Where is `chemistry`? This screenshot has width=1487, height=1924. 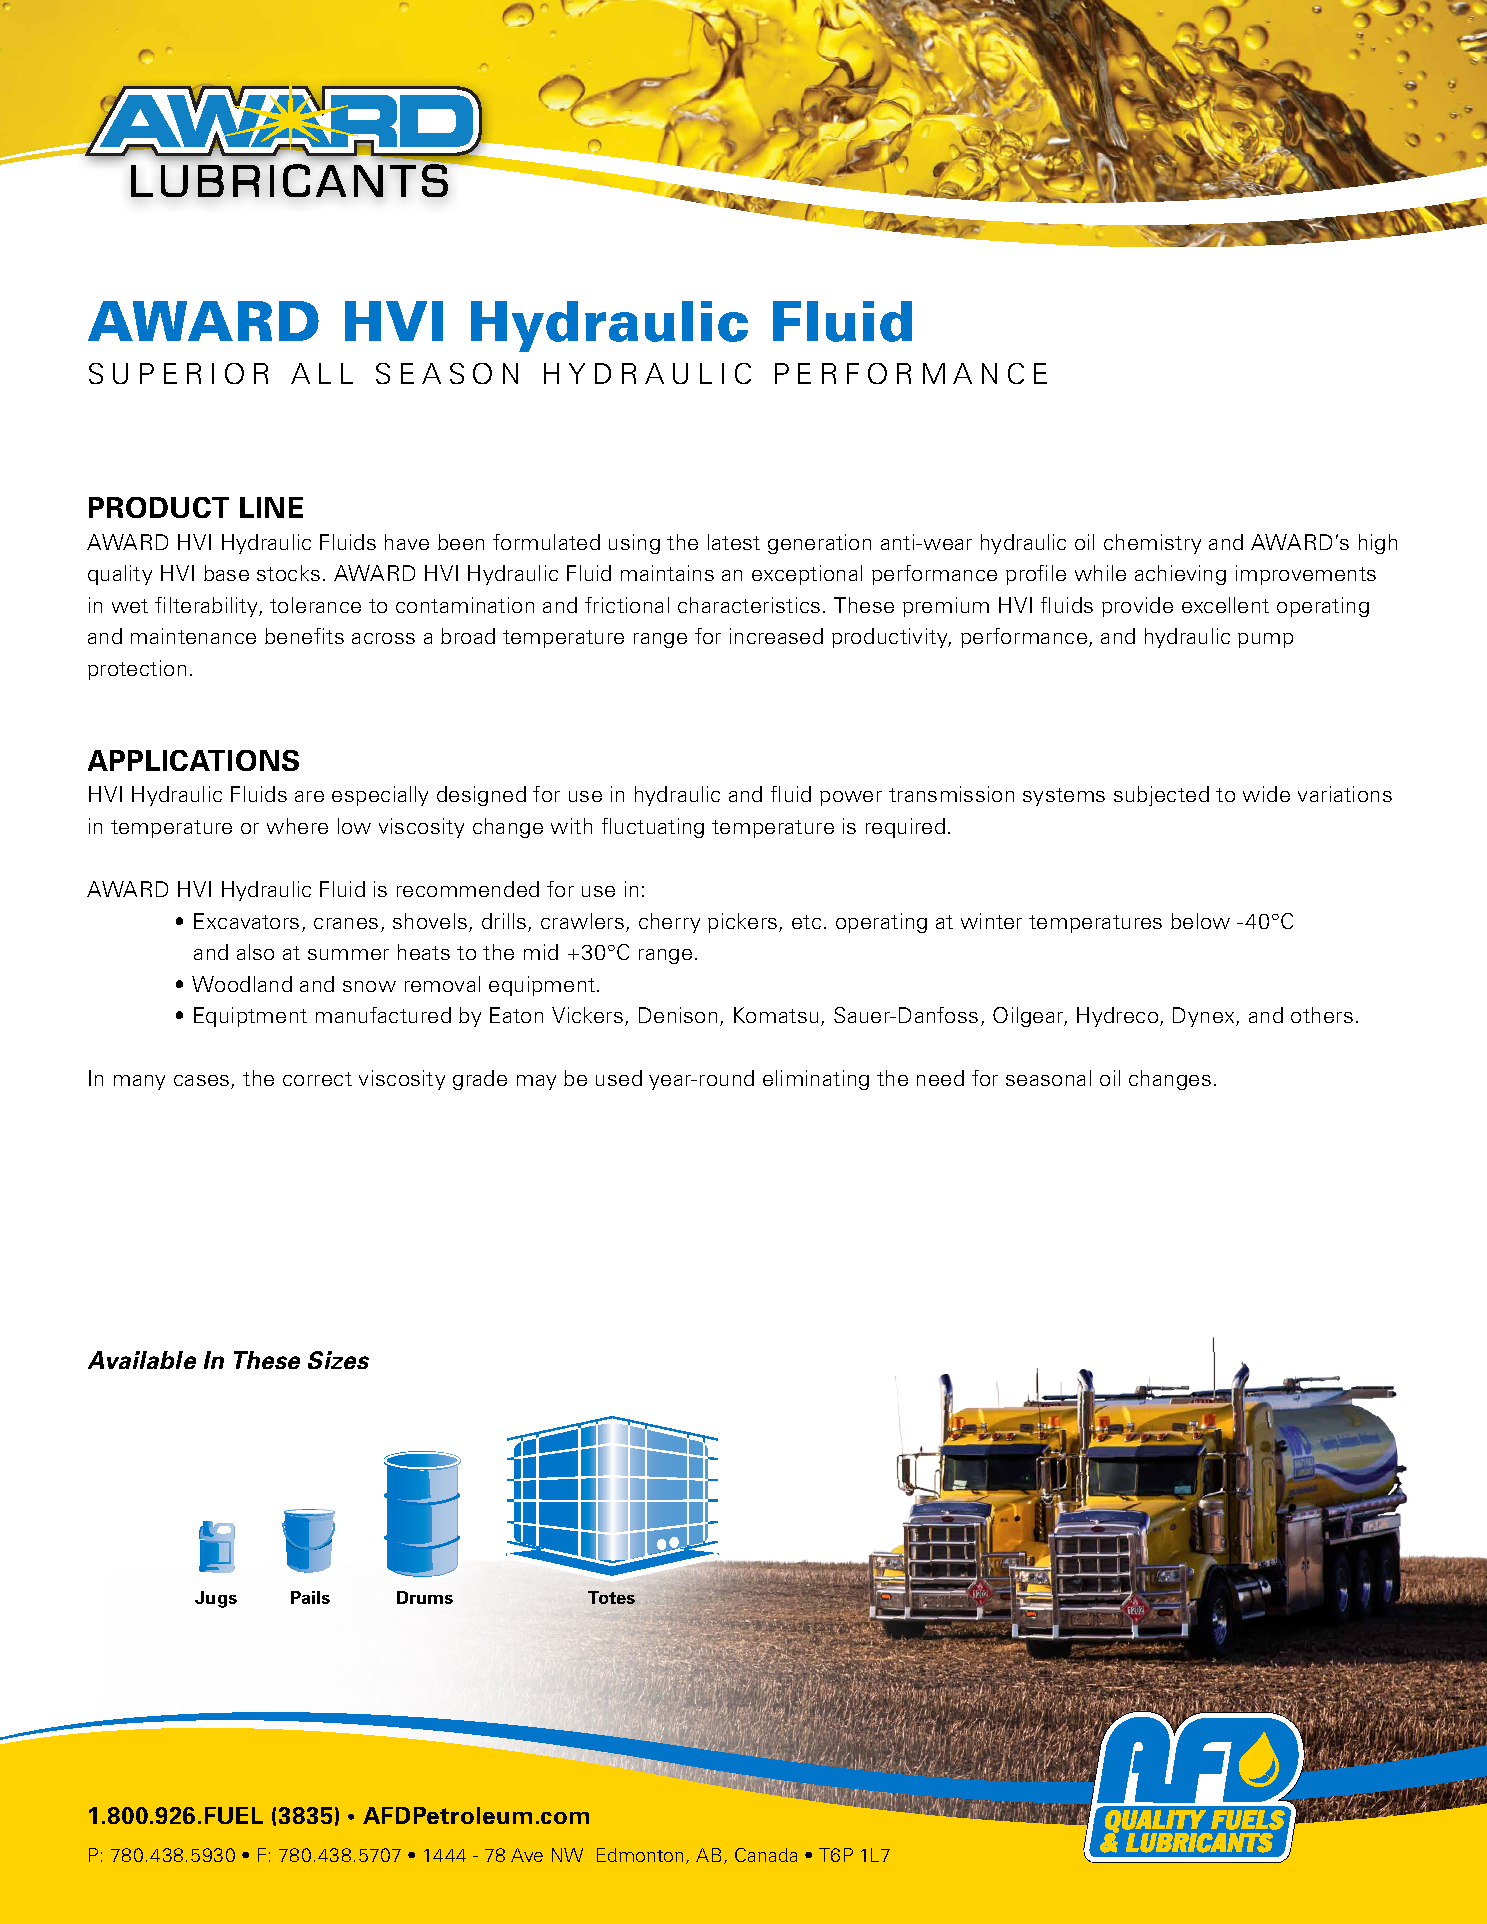
chemistry is located at coordinates (1152, 544).
